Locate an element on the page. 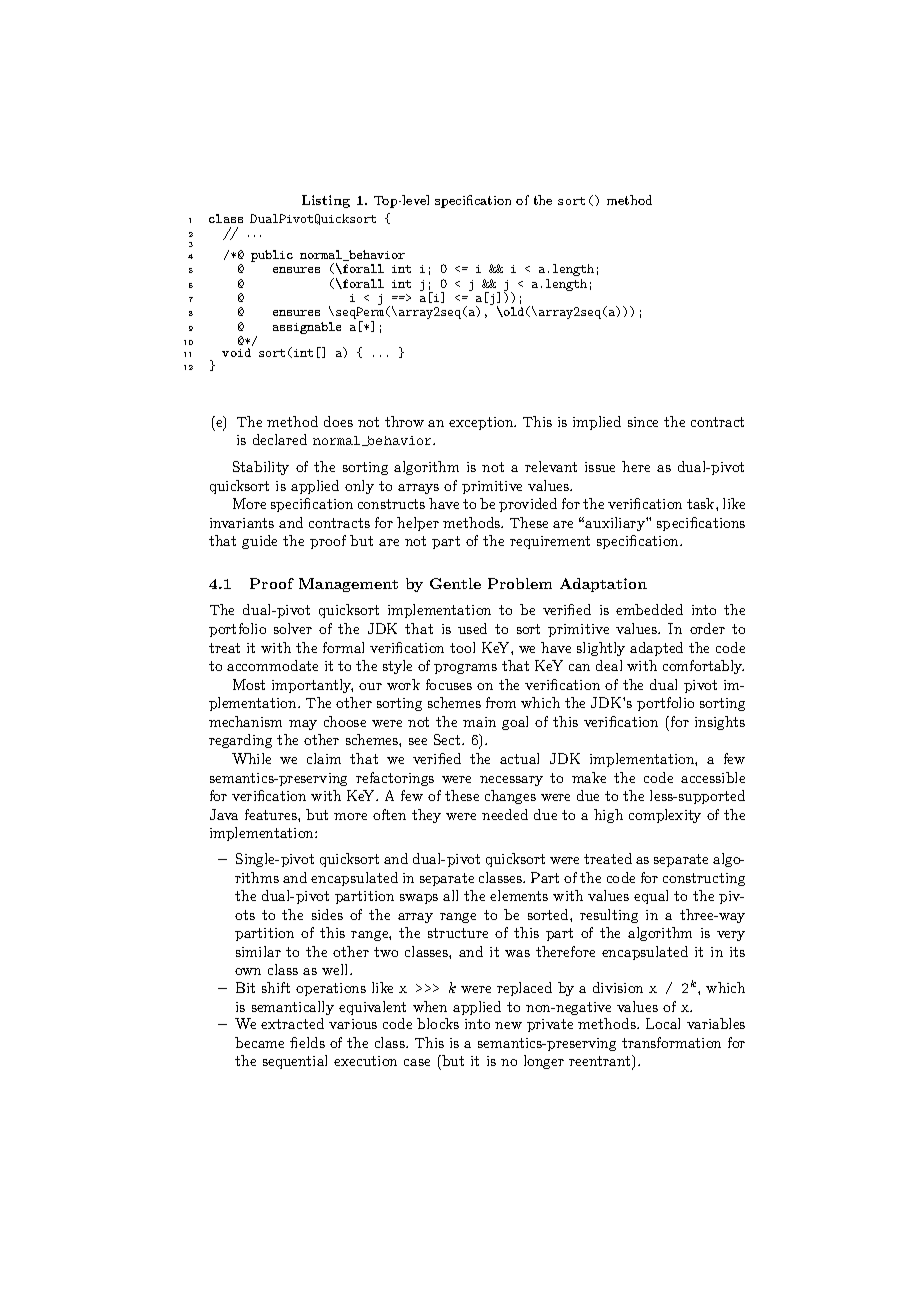  new is located at coordinates (508, 1025).
